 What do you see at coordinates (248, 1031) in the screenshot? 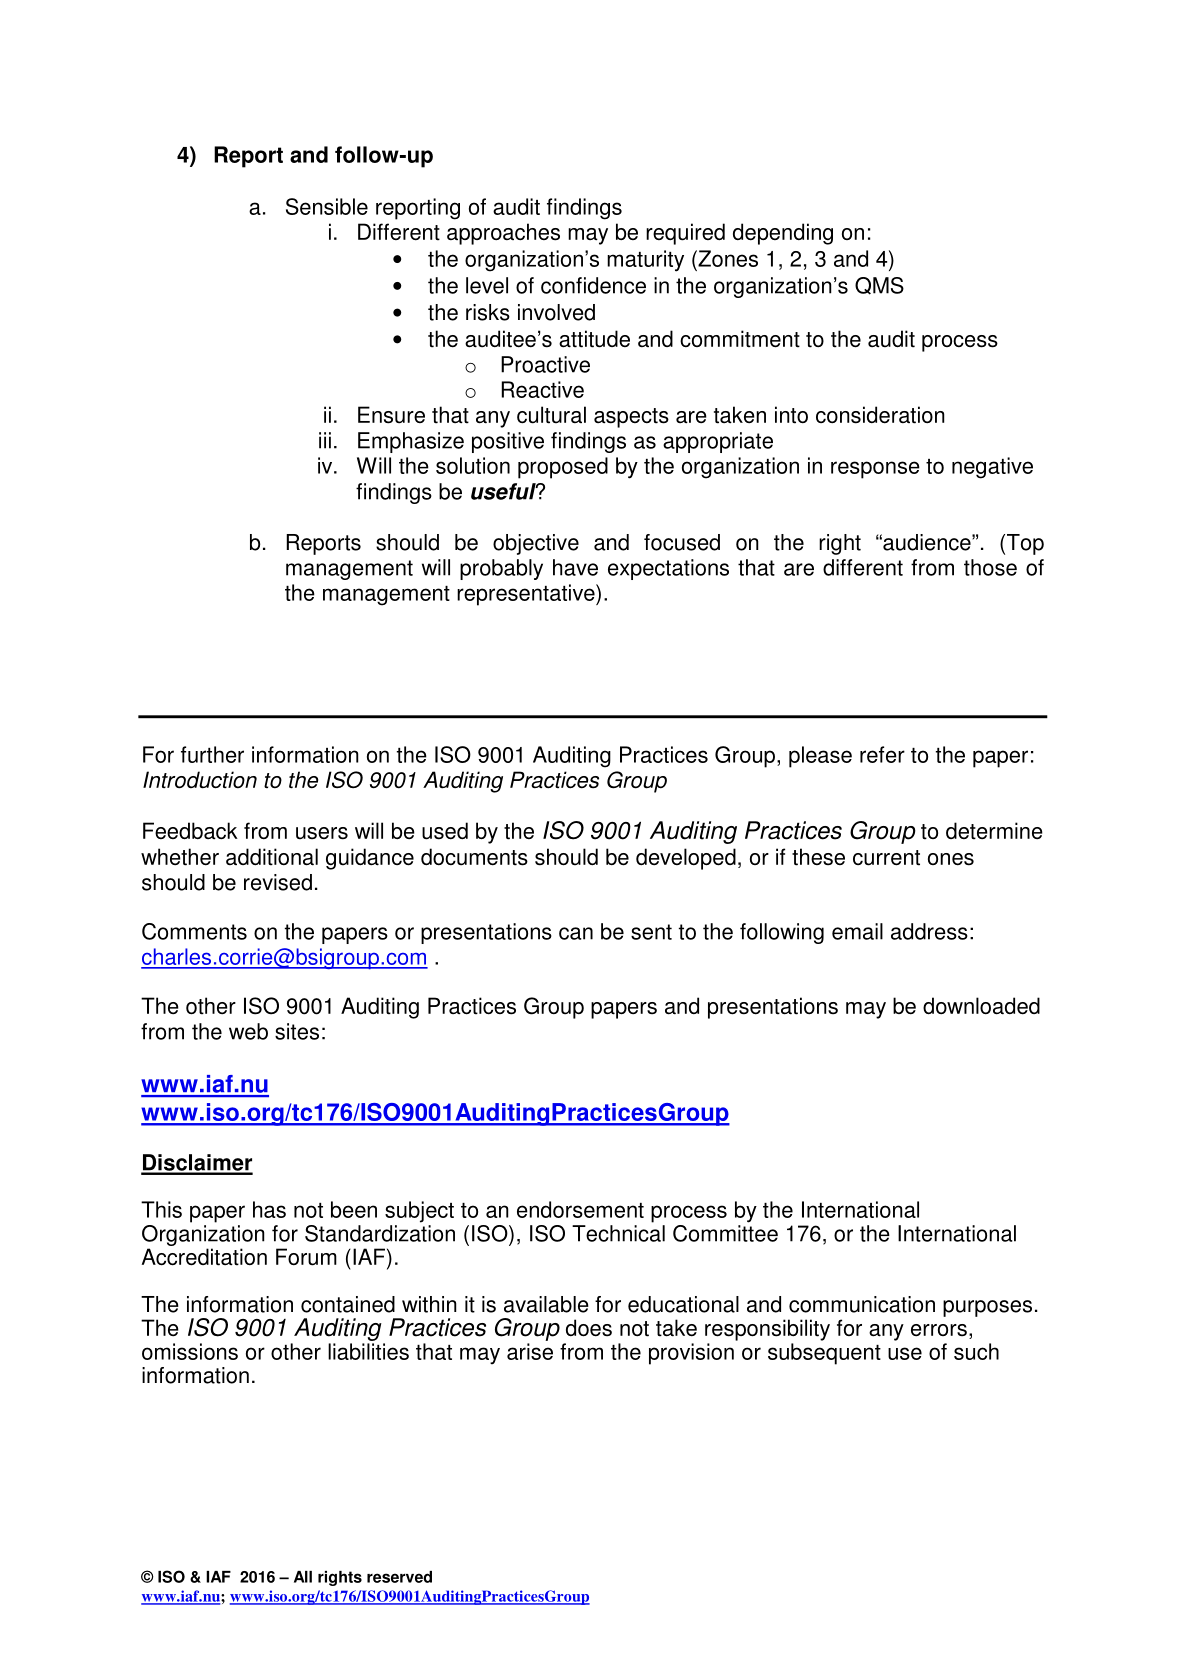
I see `web` at bounding box center [248, 1031].
